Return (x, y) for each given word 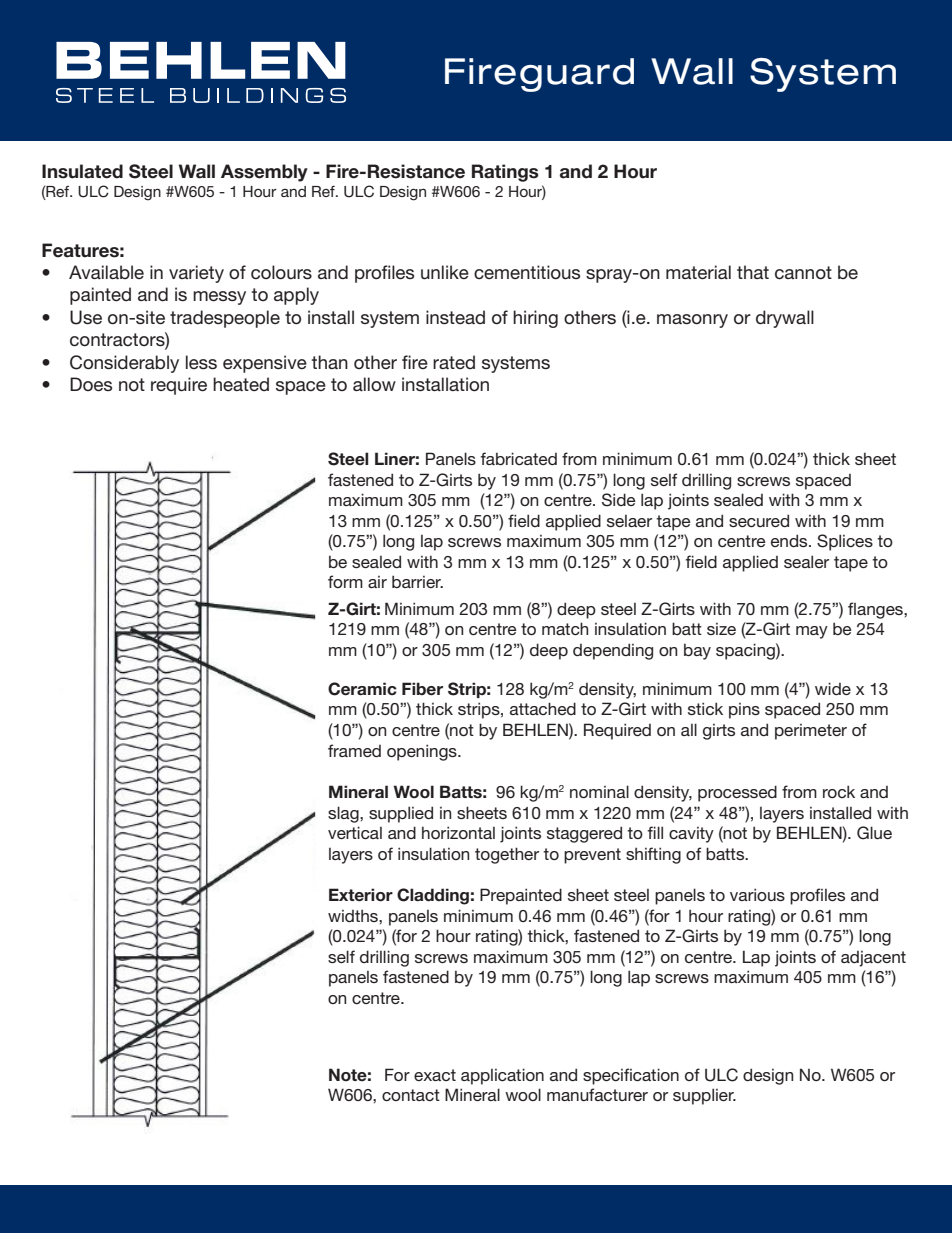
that (753, 272)
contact (411, 1095)
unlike (445, 272)
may (812, 632)
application (502, 1076)
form (345, 581)
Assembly (264, 173)
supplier (704, 1096)
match (565, 628)
